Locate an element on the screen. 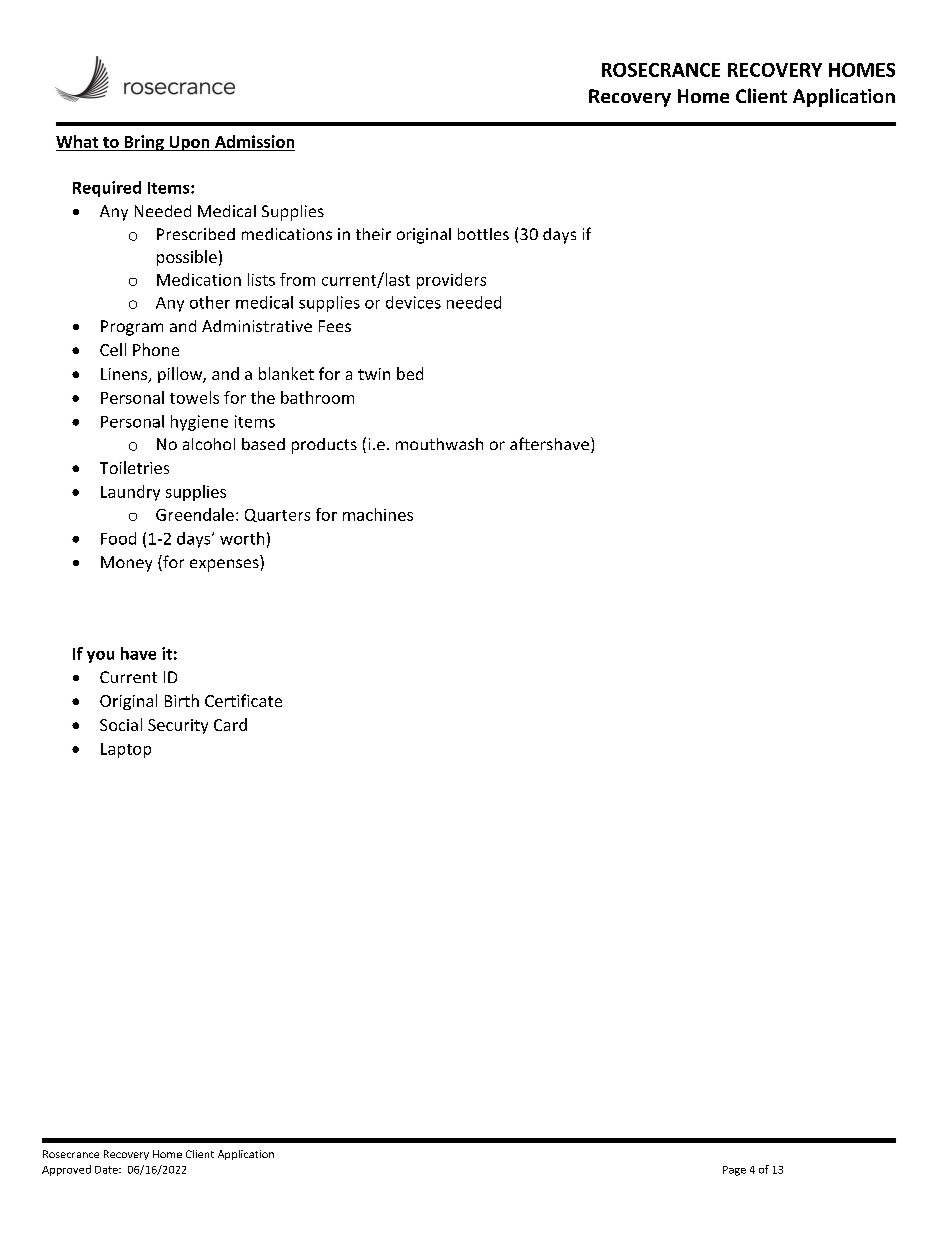 Image resolution: width=952 pixels, height=1233 pixels. Bring is located at coordinates (144, 143).
